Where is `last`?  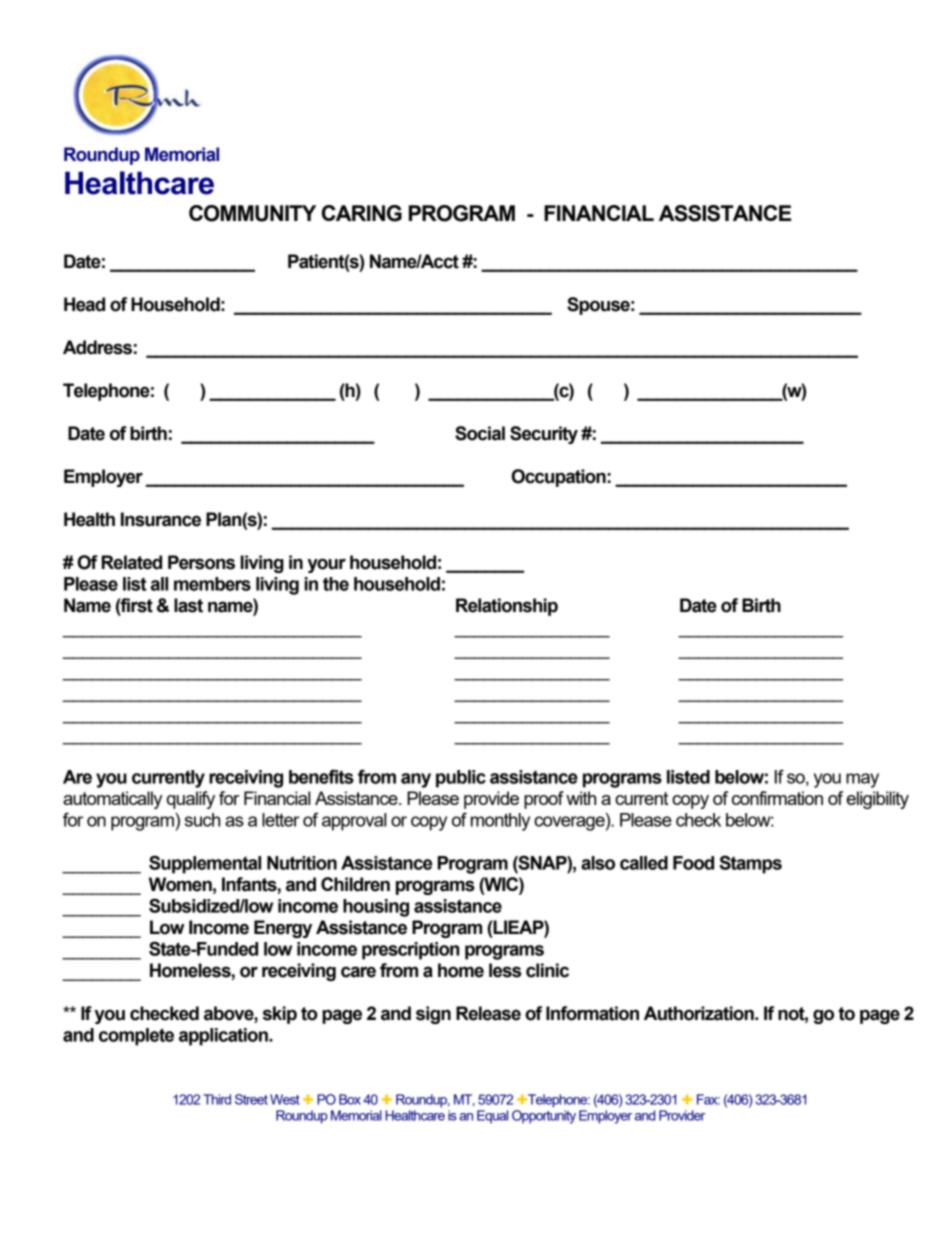
last is located at coordinates (188, 605).
